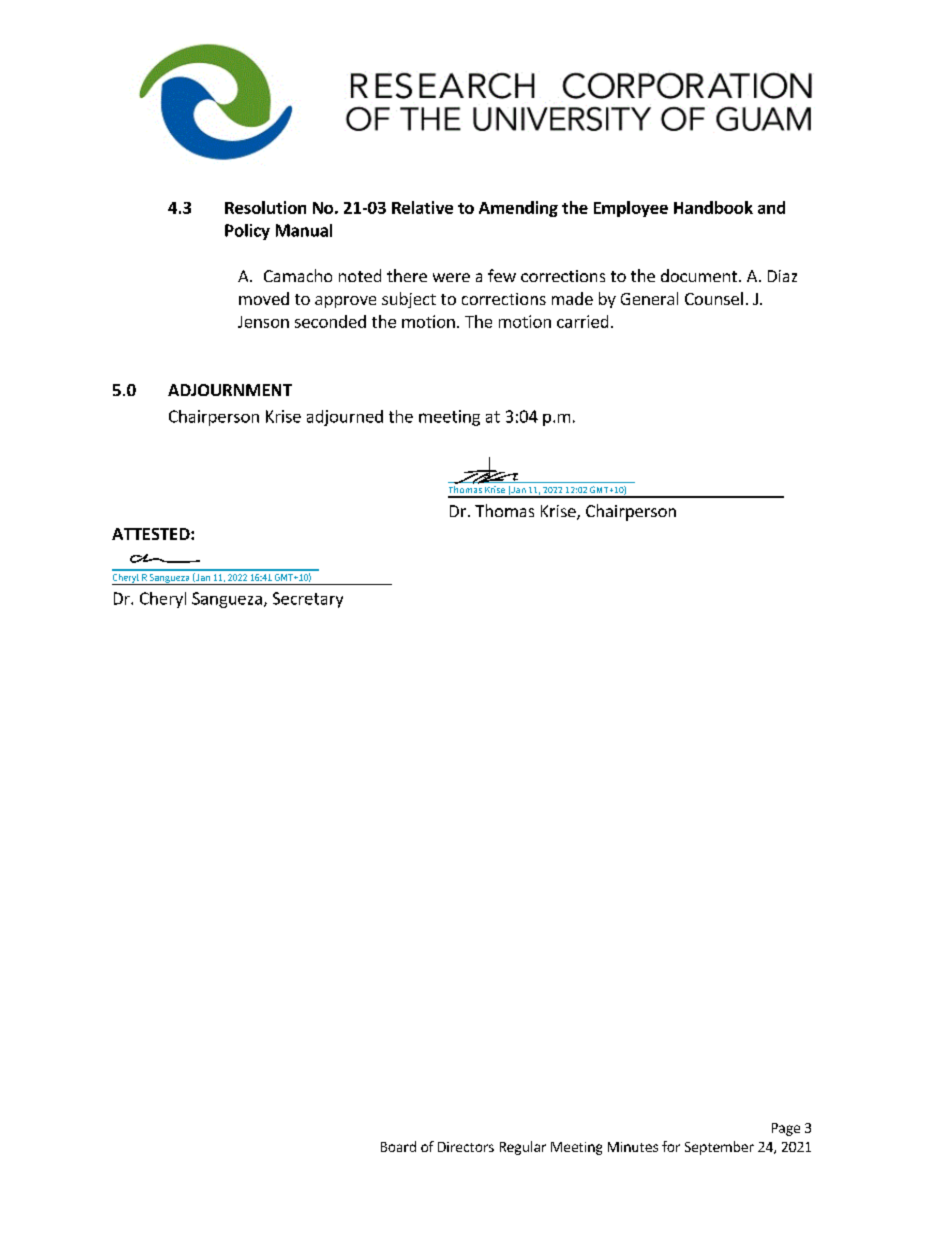 This screenshot has height=1233, width=952. What do you see at coordinates (247, 232) in the screenshot?
I see `Policy` at bounding box center [247, 232].
